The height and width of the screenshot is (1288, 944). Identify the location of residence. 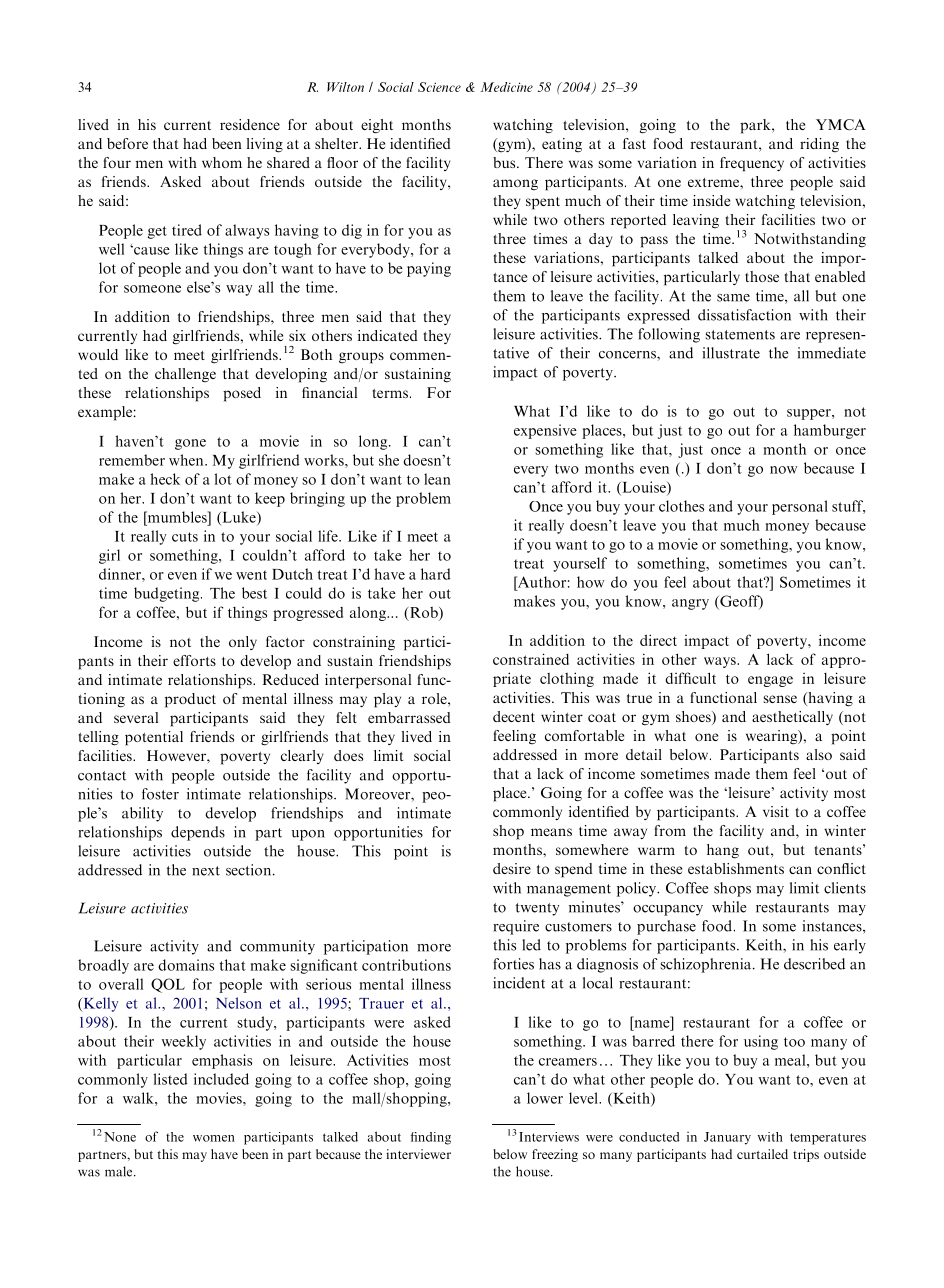
(250, 124).
